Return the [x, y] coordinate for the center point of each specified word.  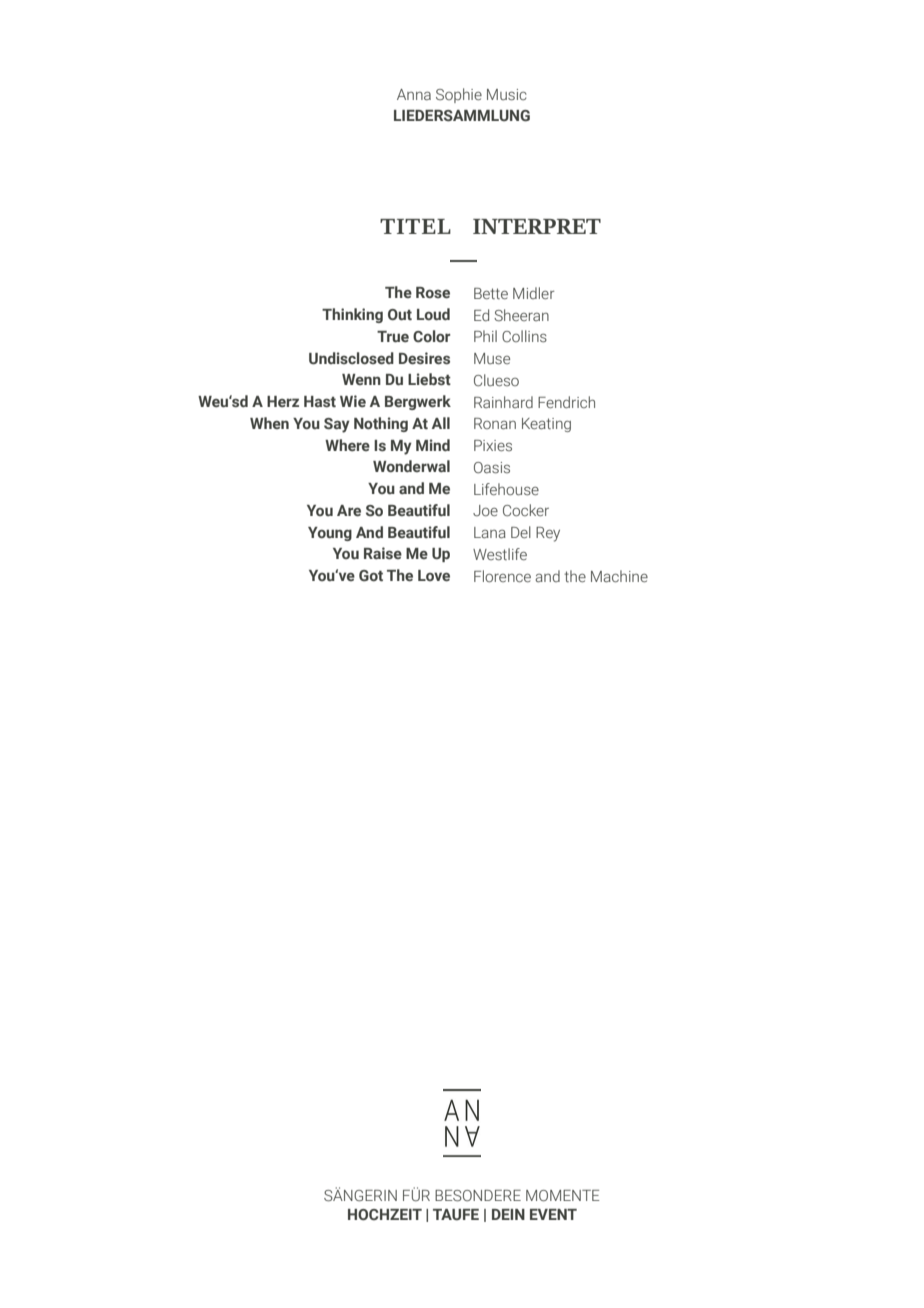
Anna [414, 94]
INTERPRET [537, 226]
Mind [433, 445]
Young [330, 534]
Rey [548, 534]
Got [371, 575]
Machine [619, 576]
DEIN [508, 1214]
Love [434, 576]
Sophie [459, 95]
